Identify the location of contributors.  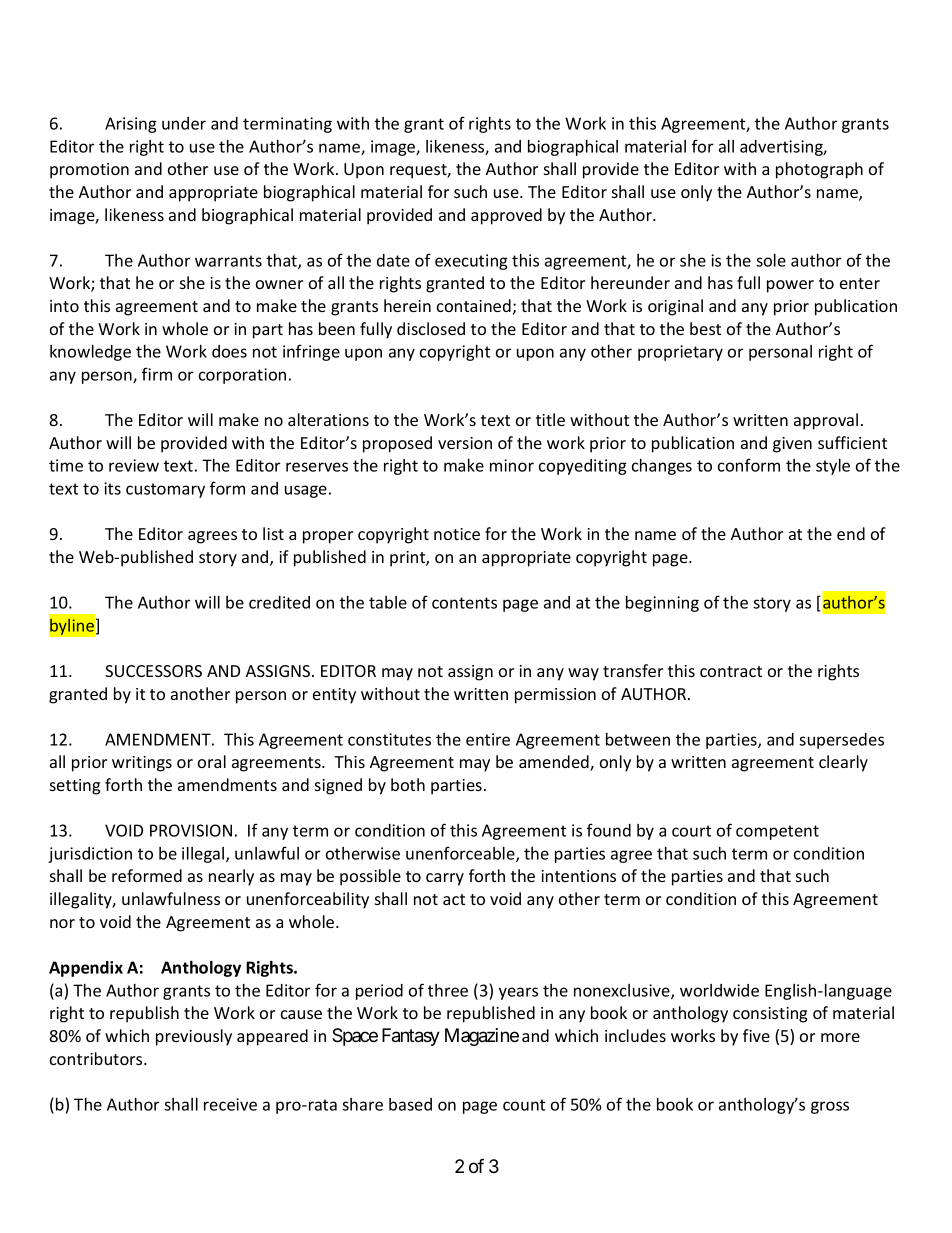
(97, 1058).
